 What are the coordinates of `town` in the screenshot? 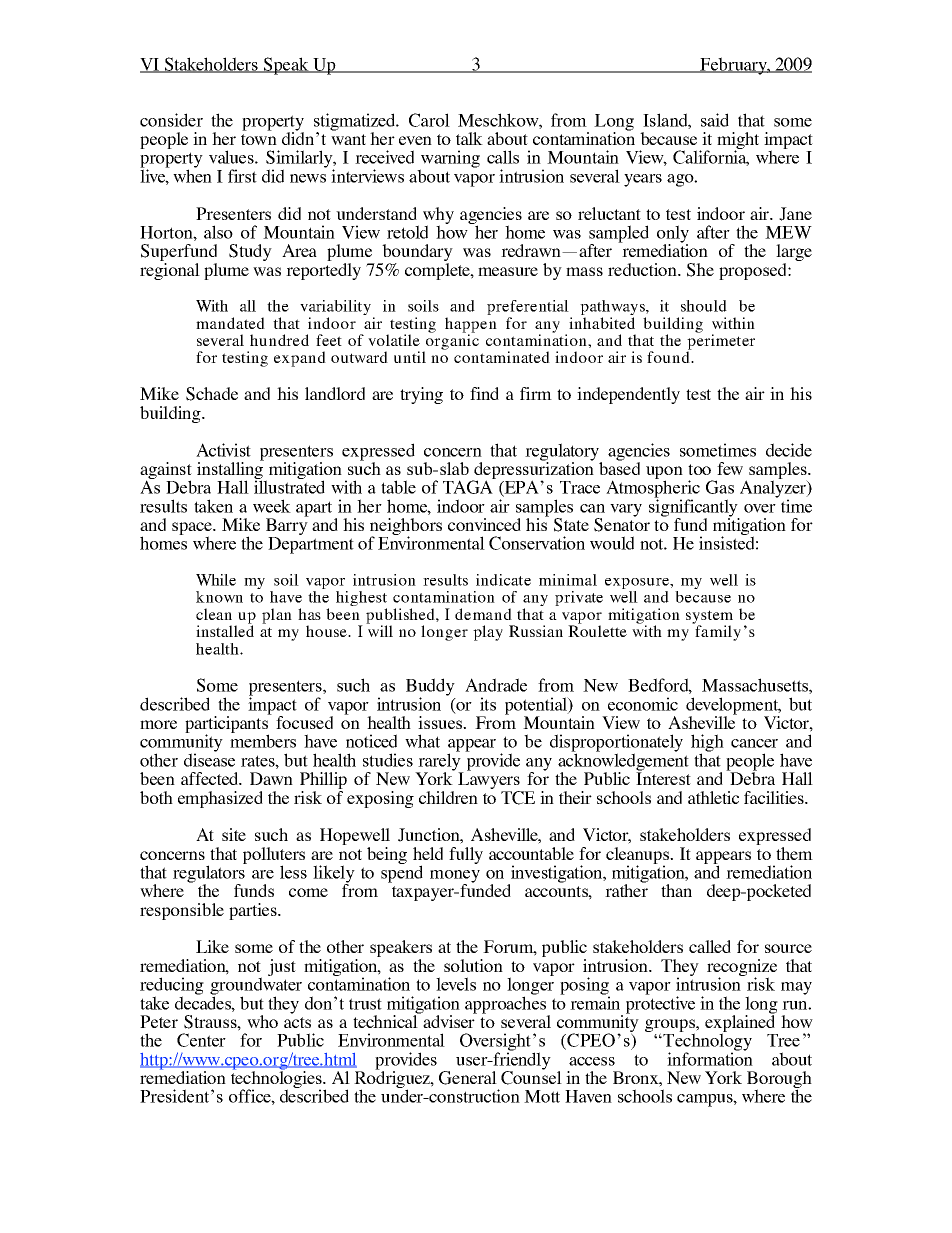 It's located at (259, 139).
